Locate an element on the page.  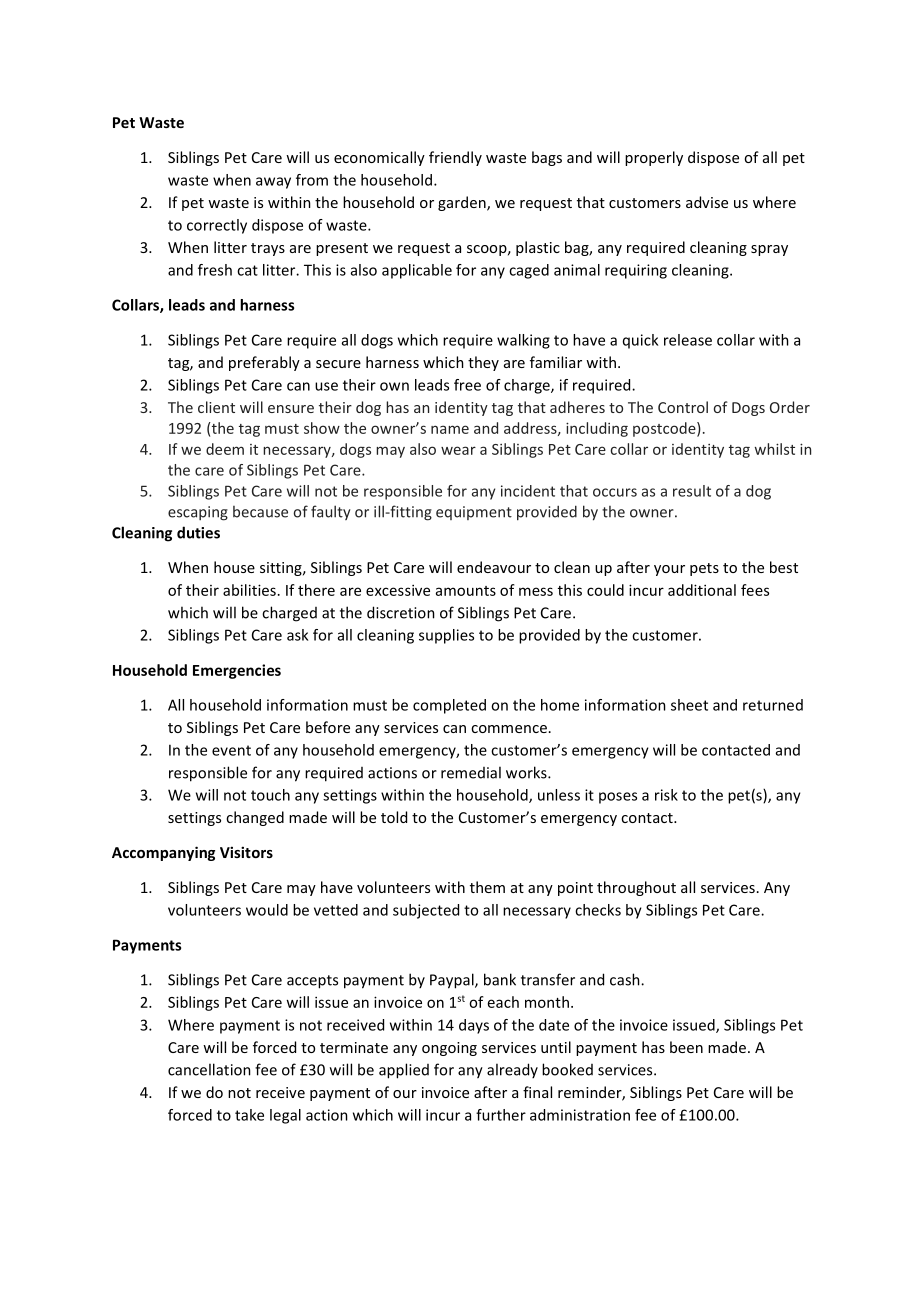
event is located at coordinates (231, 750).
